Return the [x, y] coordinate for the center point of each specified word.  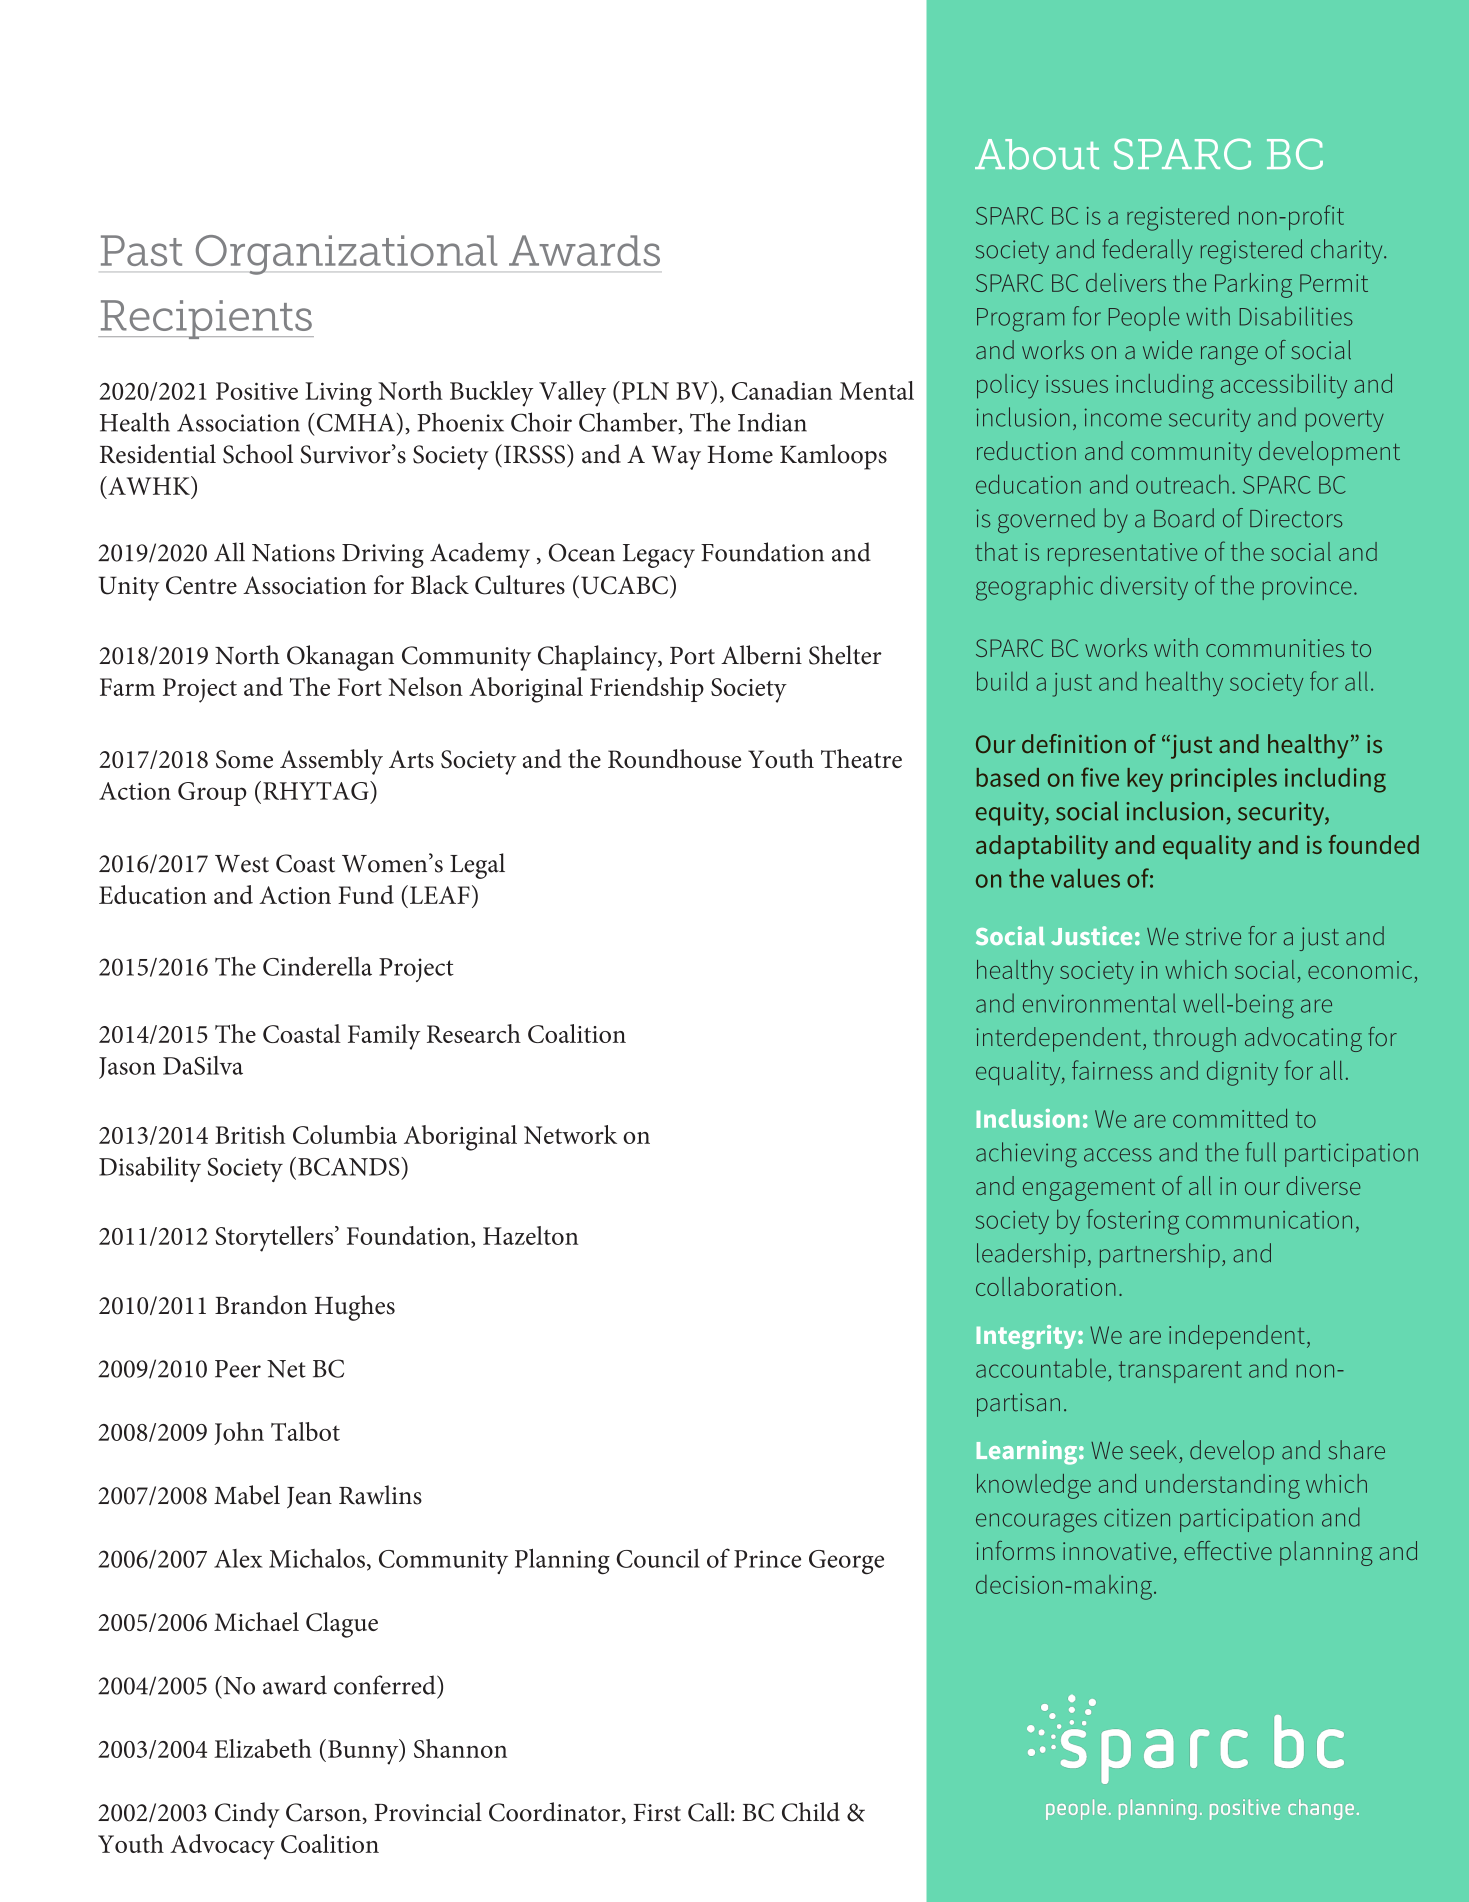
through [1195, 1039]
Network [570, 1134]
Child [811, 1812]
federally [1148, 251]
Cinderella [317, 966]
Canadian [782, 390]
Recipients [206, 319]
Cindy [247, 1815]
